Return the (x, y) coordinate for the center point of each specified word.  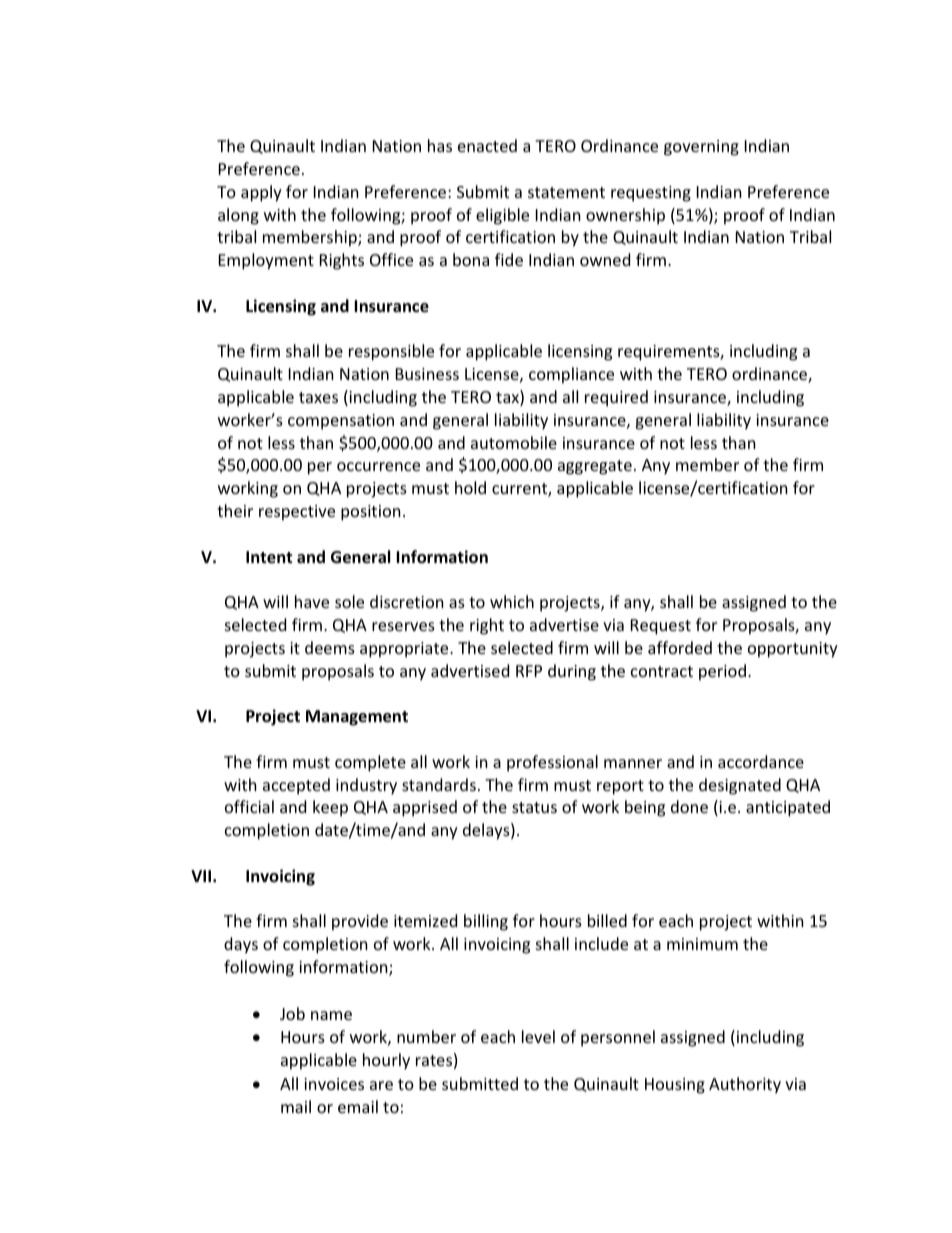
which (512, 601)
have (312, 601)
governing (701, 148)
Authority (745, 1085)
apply (261, 193)
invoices (334, 1084)
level (538, 1036)
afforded (680, 647)
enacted (487, 145)
